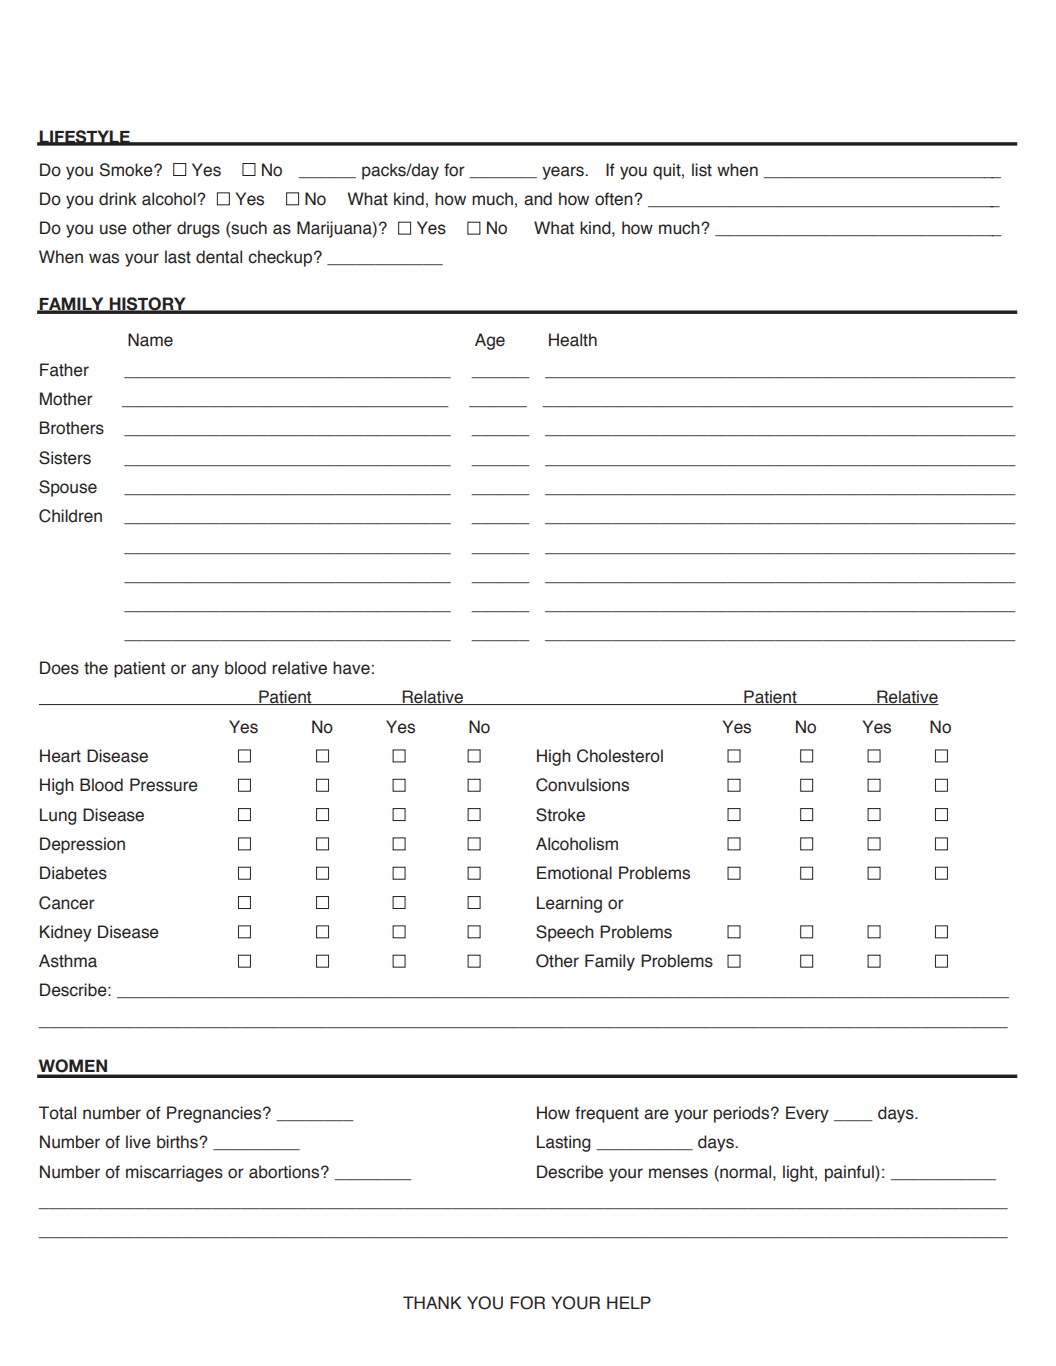 The width and height of the image is (1056, 1366). I want to click on Cholesterol, so click(620, 756).
